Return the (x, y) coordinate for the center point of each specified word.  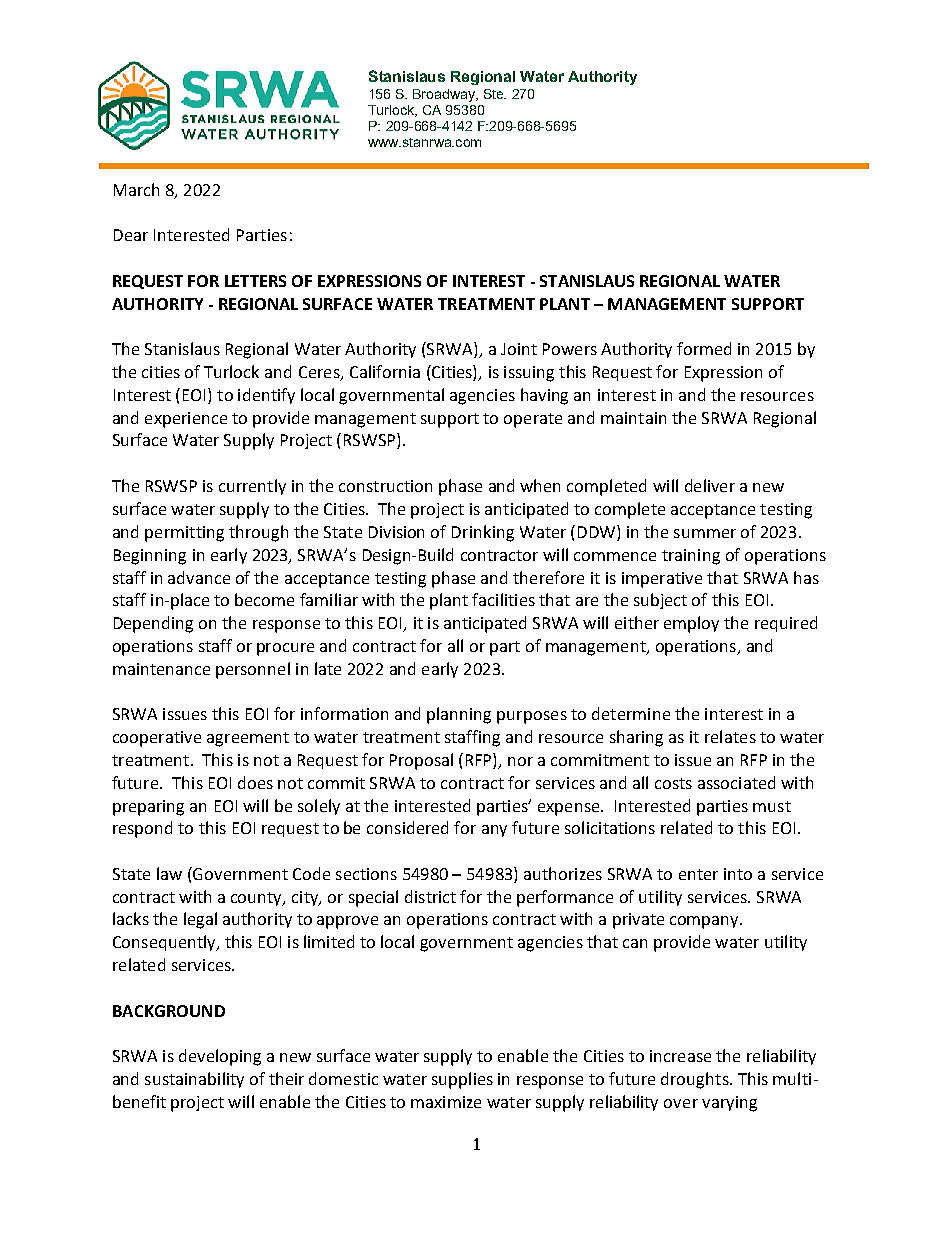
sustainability (194, 1080)
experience (186, 420)
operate (533, 420)
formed (704, 348)
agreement (248, 739)
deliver (710, 485)
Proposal (421, 761)
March (136, 189)
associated (736, 782)
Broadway (445, 95)
